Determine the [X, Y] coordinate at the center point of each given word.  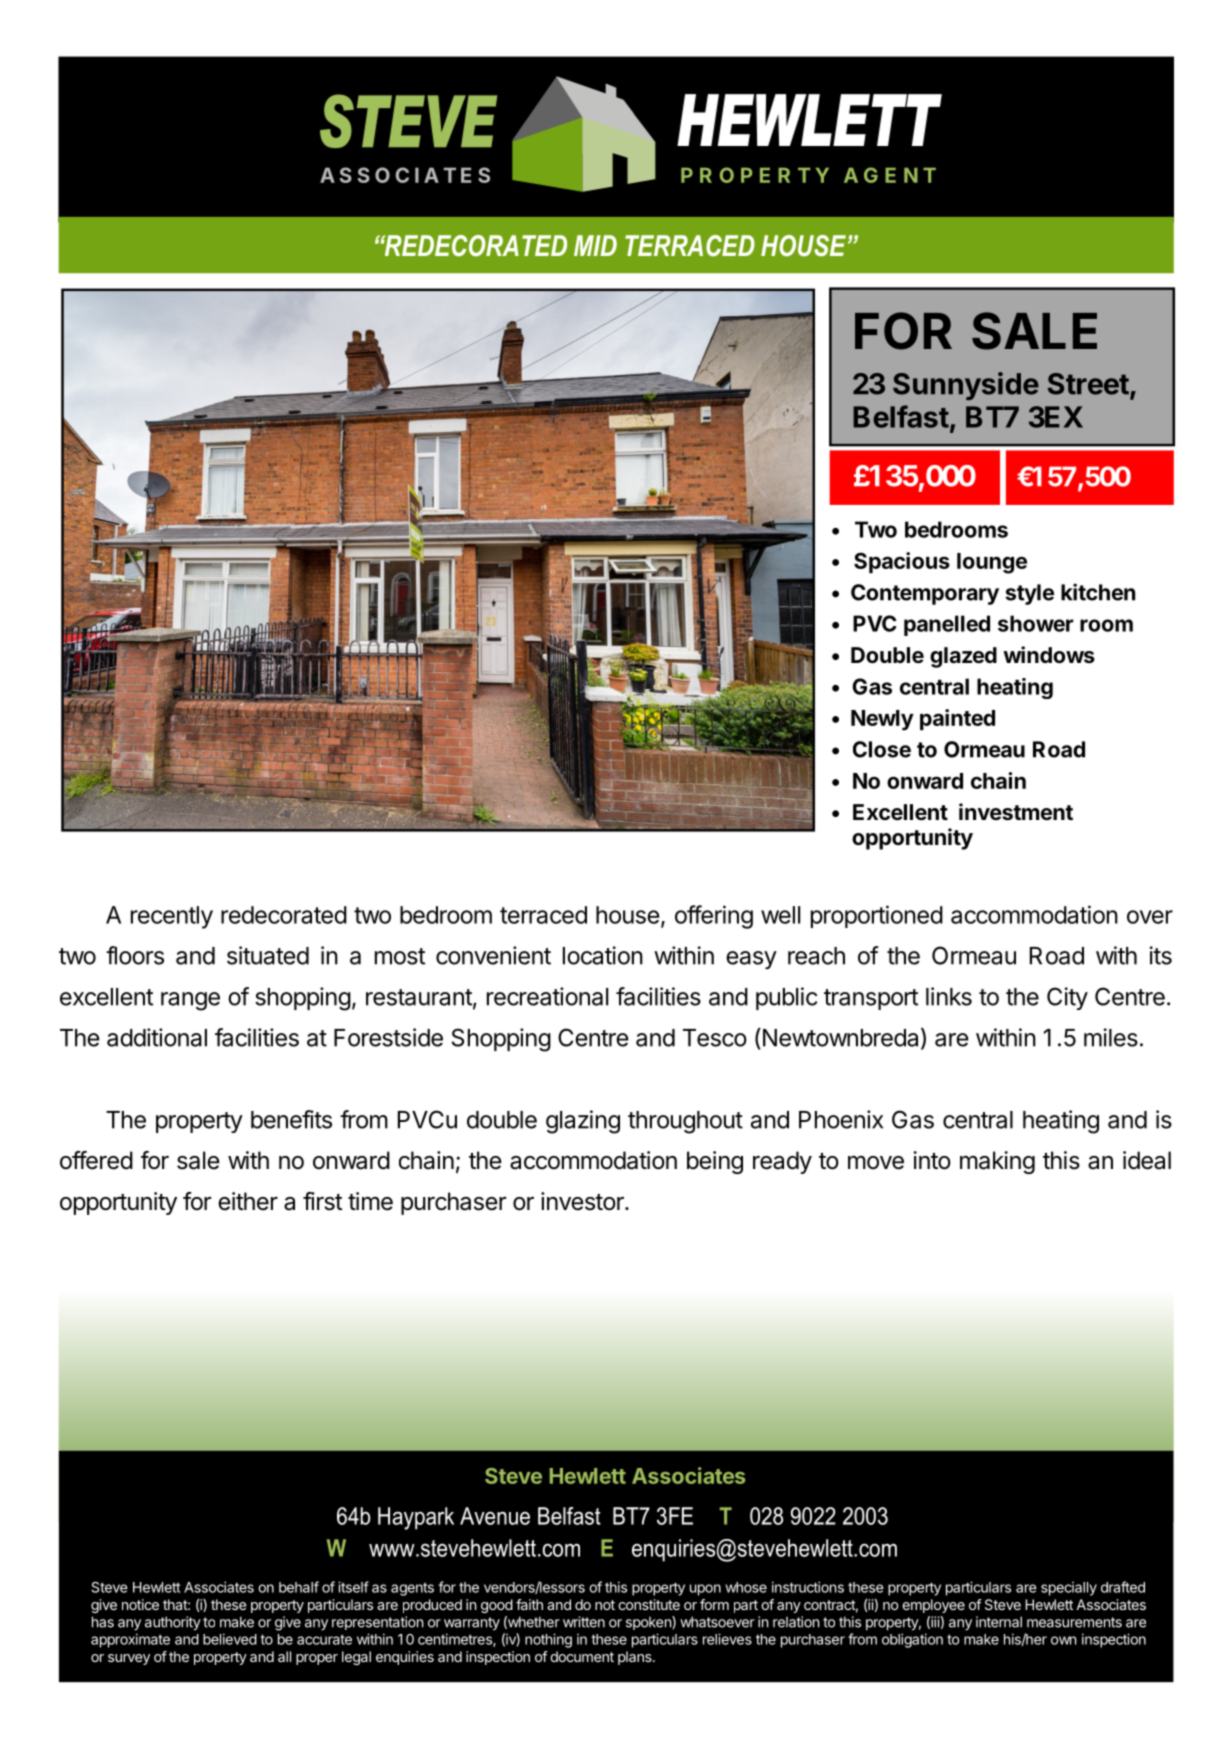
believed [230, 1639]
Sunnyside [966, 386]
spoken [649, 1623]
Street [1088, 384]
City [1067, 998]
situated [268, 955]
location [603, 955]
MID [595, 245]
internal [999, 1622]
